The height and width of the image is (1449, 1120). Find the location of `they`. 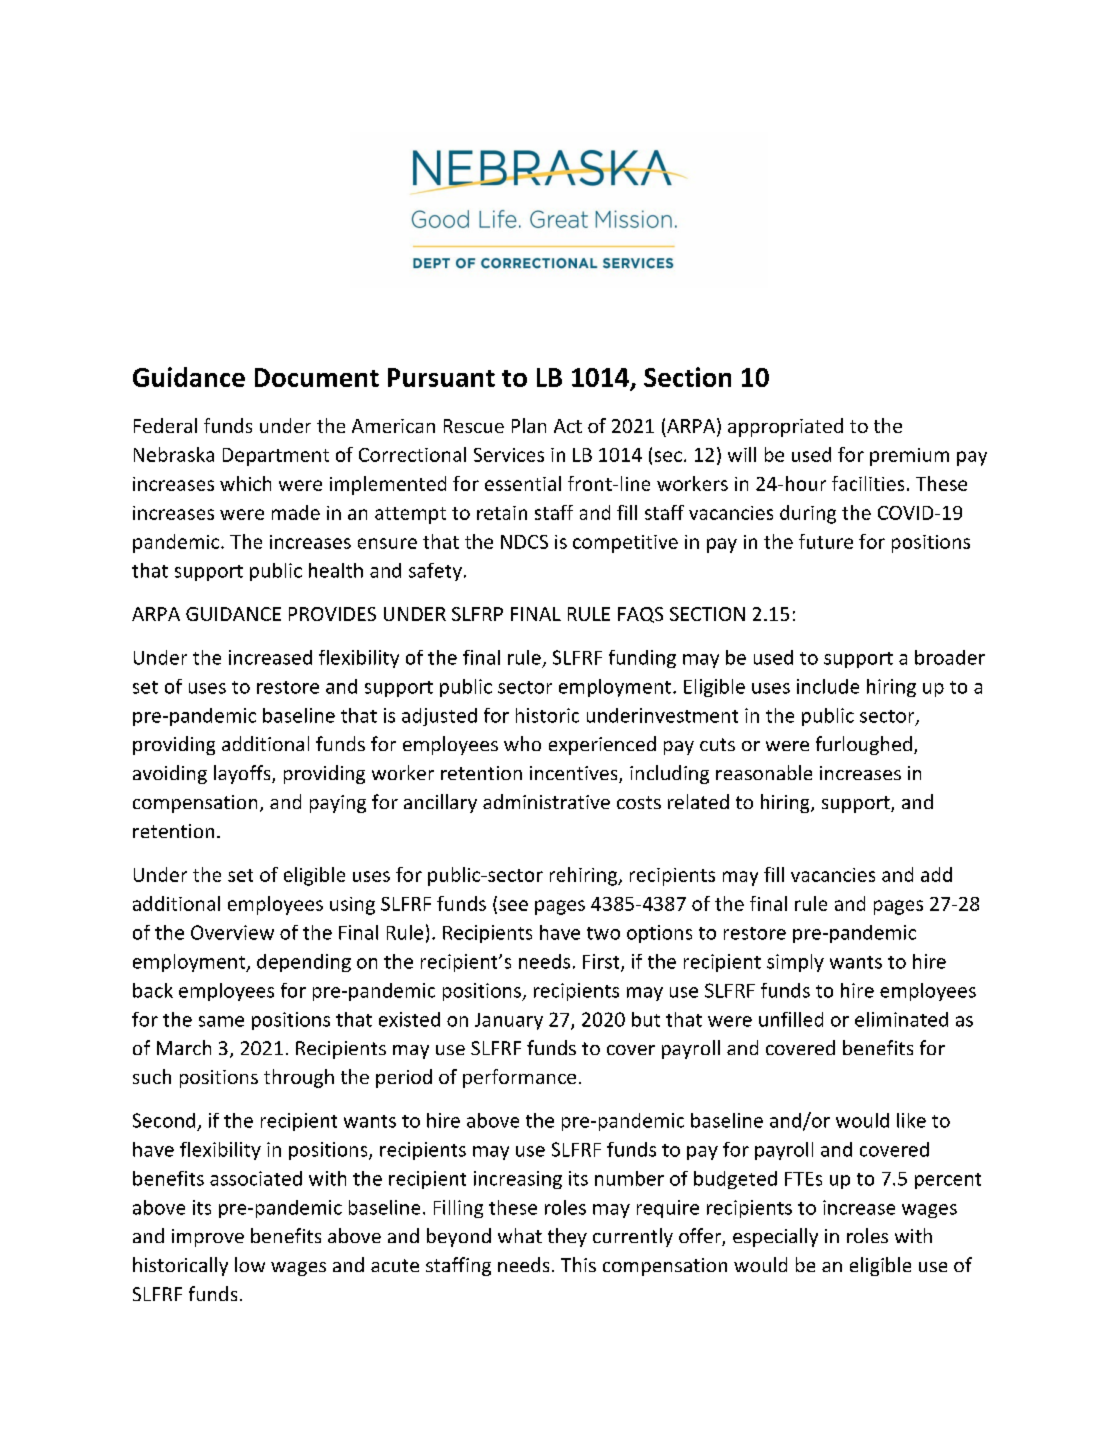

they is located at coordinates (567, 1237).
